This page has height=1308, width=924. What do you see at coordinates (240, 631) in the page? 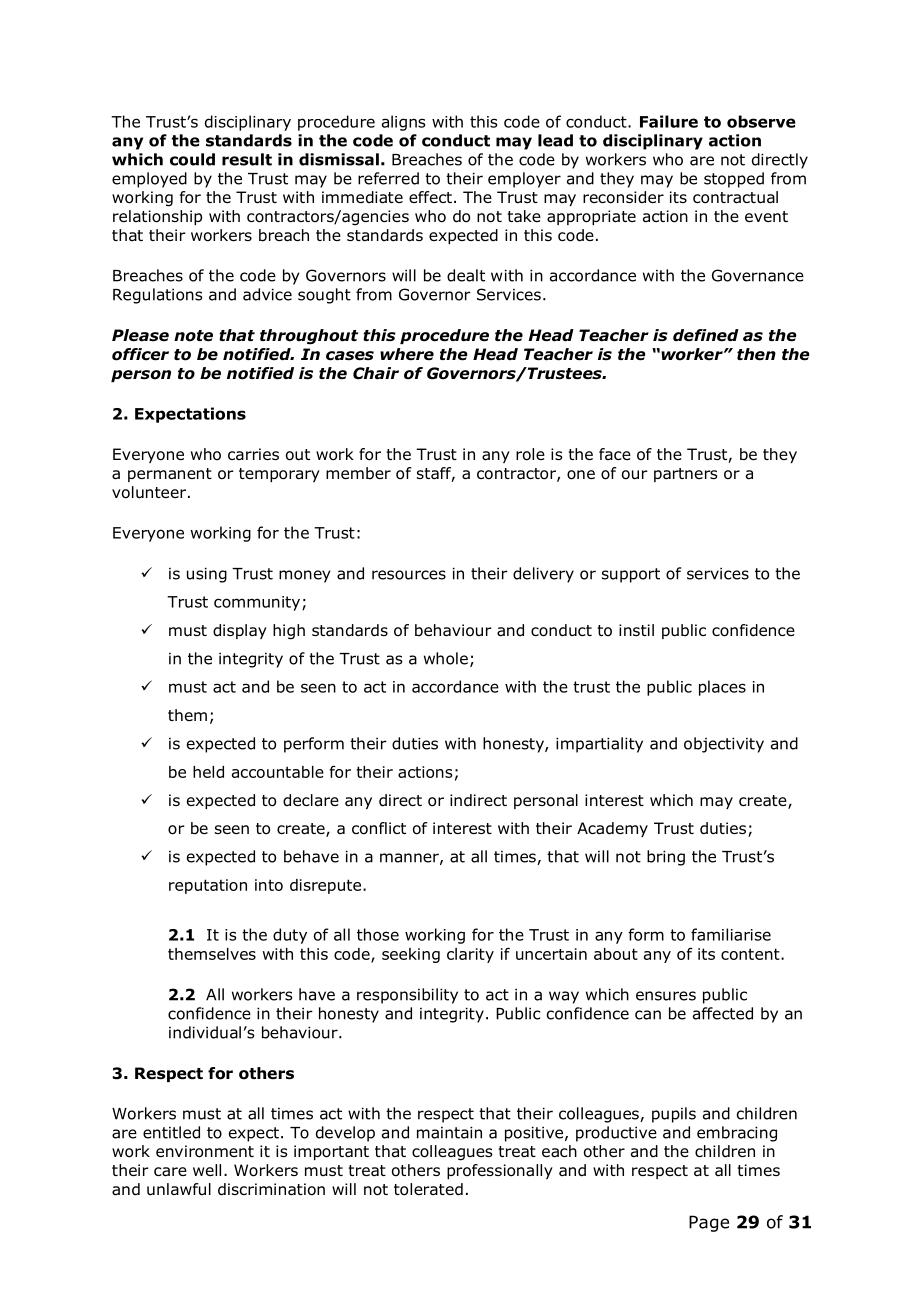
I see `display` at bounding box center [240, 631].
